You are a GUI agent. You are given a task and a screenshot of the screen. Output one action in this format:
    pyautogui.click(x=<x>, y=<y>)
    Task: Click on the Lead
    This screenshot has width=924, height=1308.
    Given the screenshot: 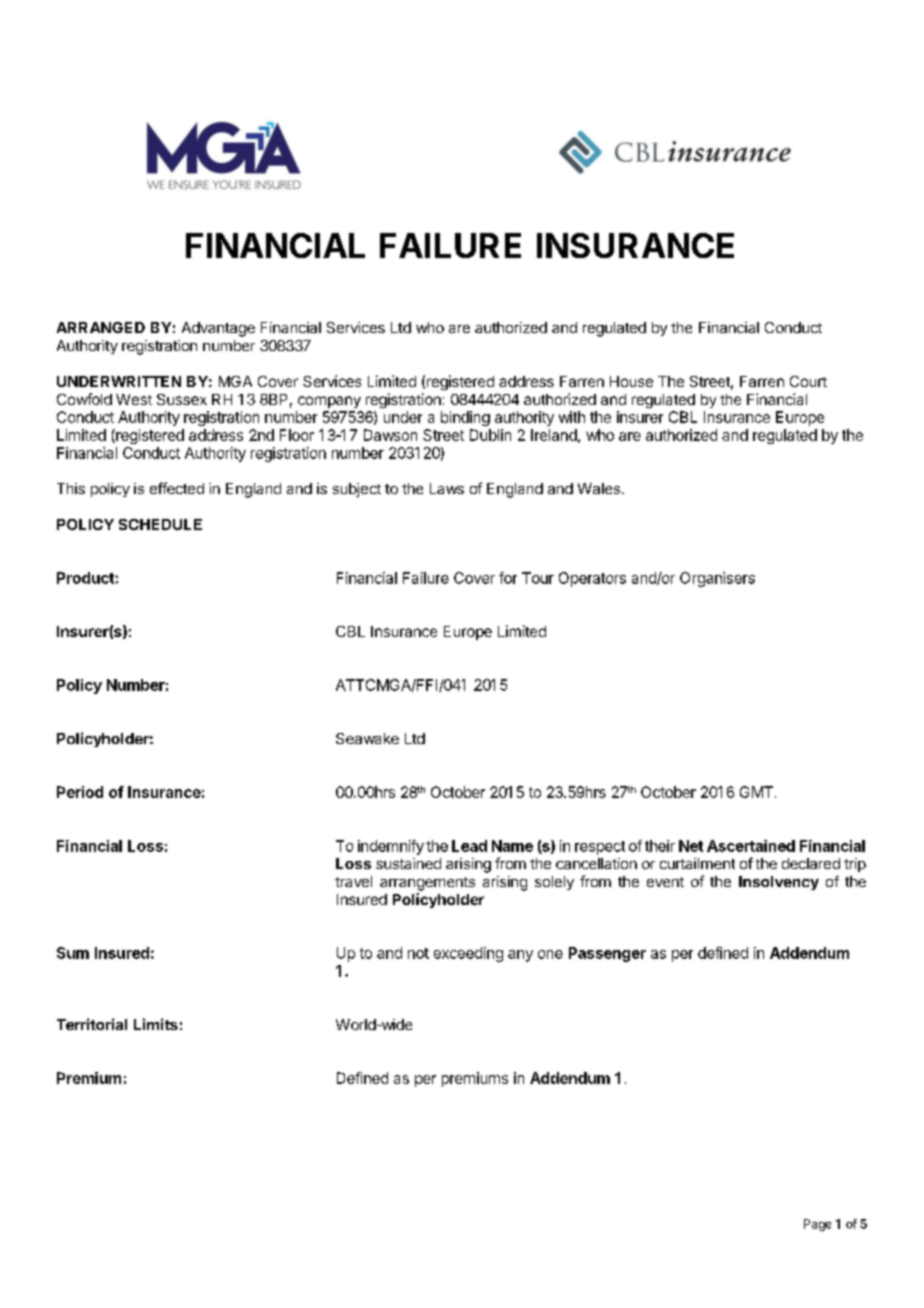 What is the action you would take?
    pyautogui.click(x=469, y=846)
